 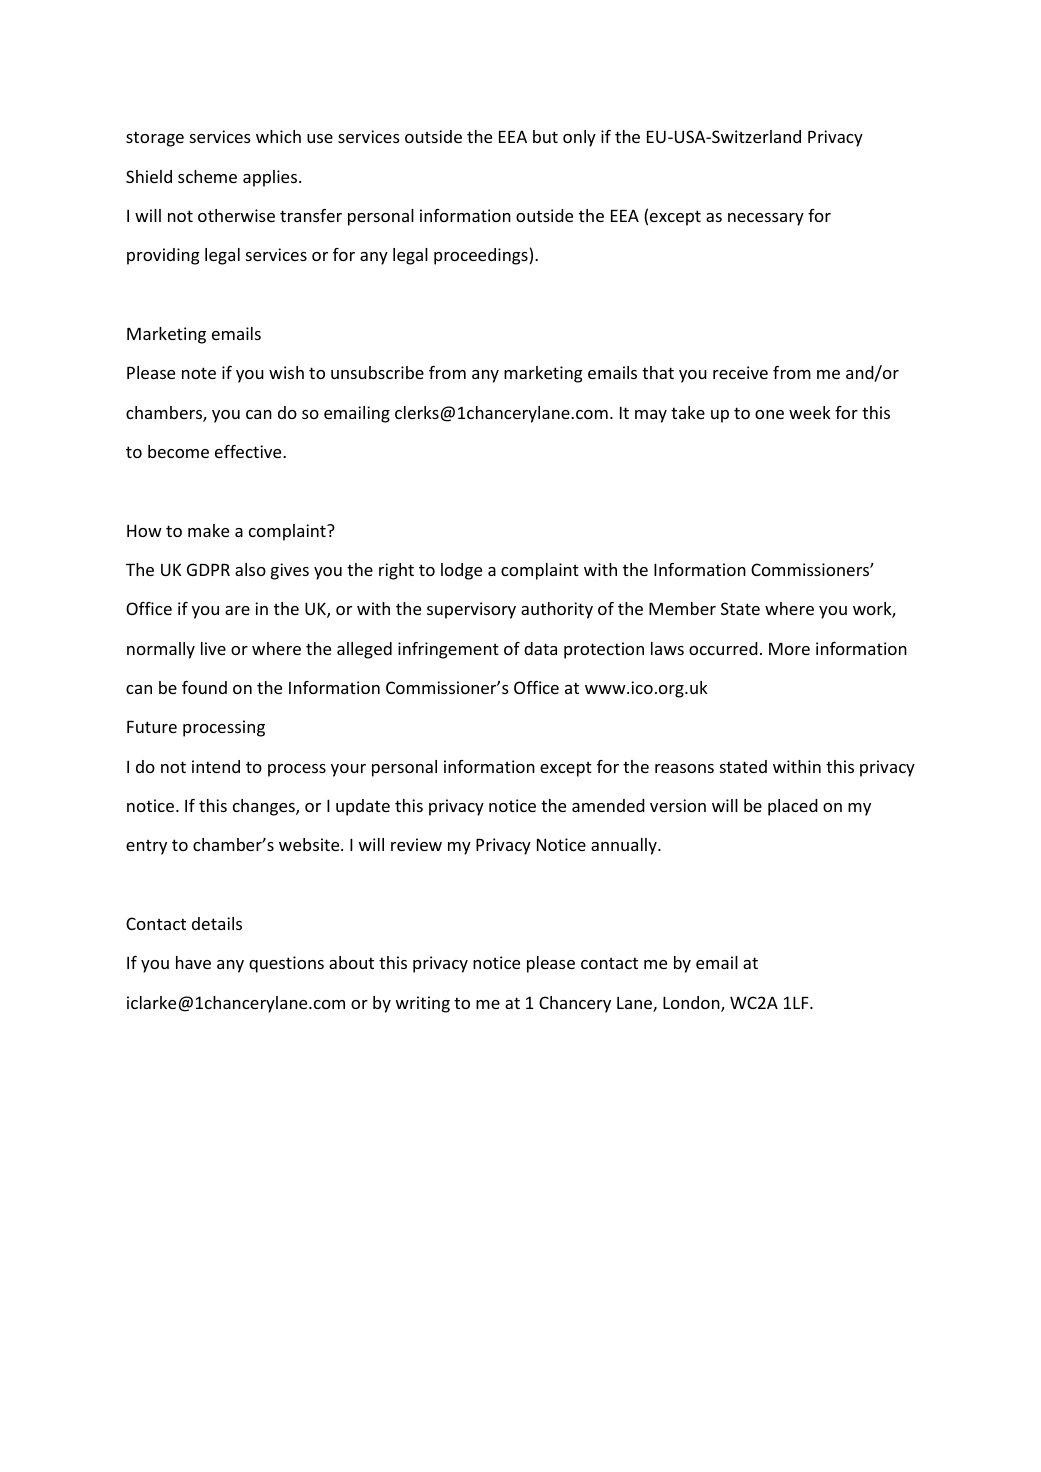 I want to click on London, so click(x=692, y=1004).
